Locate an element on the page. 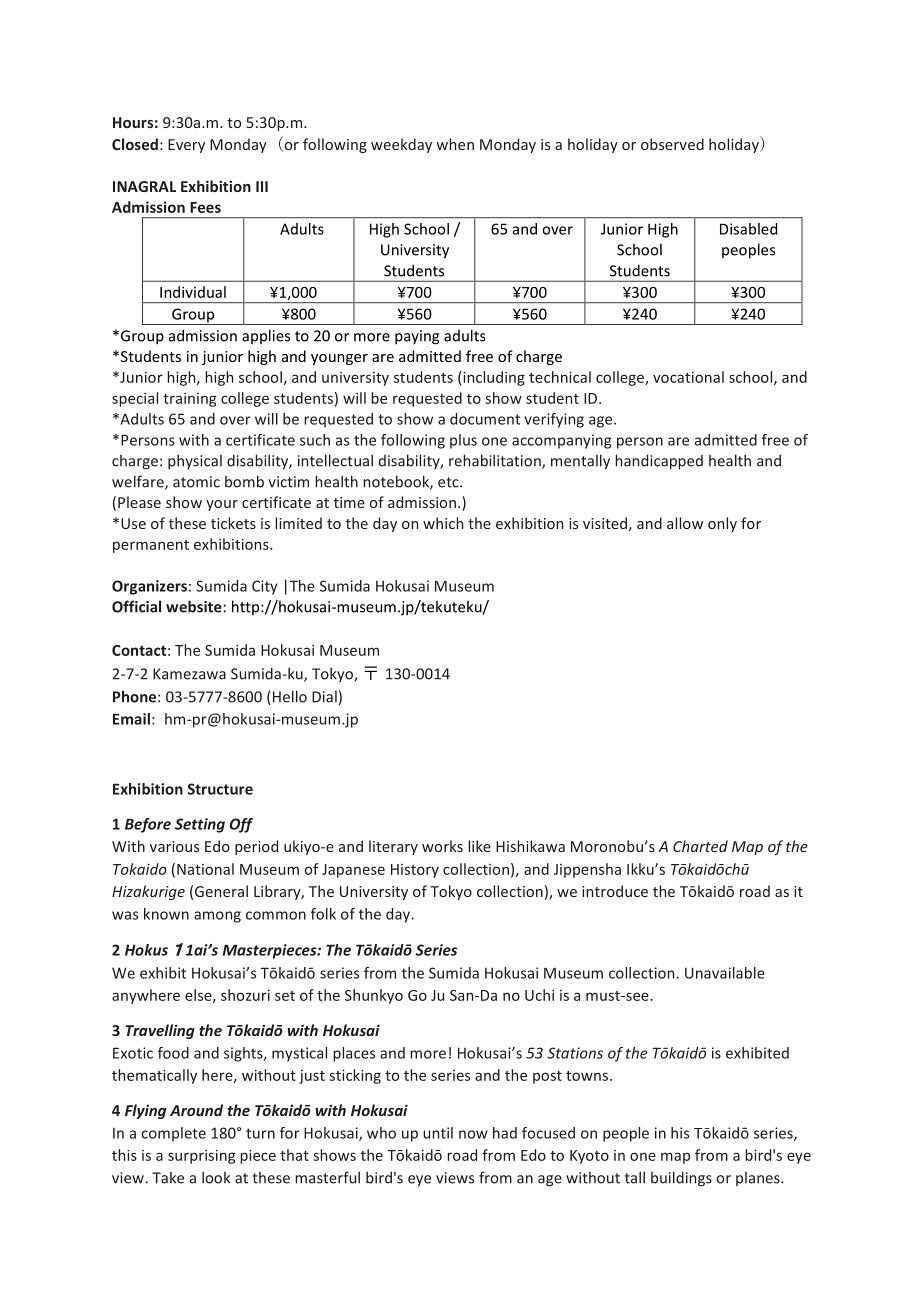 This image has height=1308, width=924. allow is located at coordinates (685, 523).
